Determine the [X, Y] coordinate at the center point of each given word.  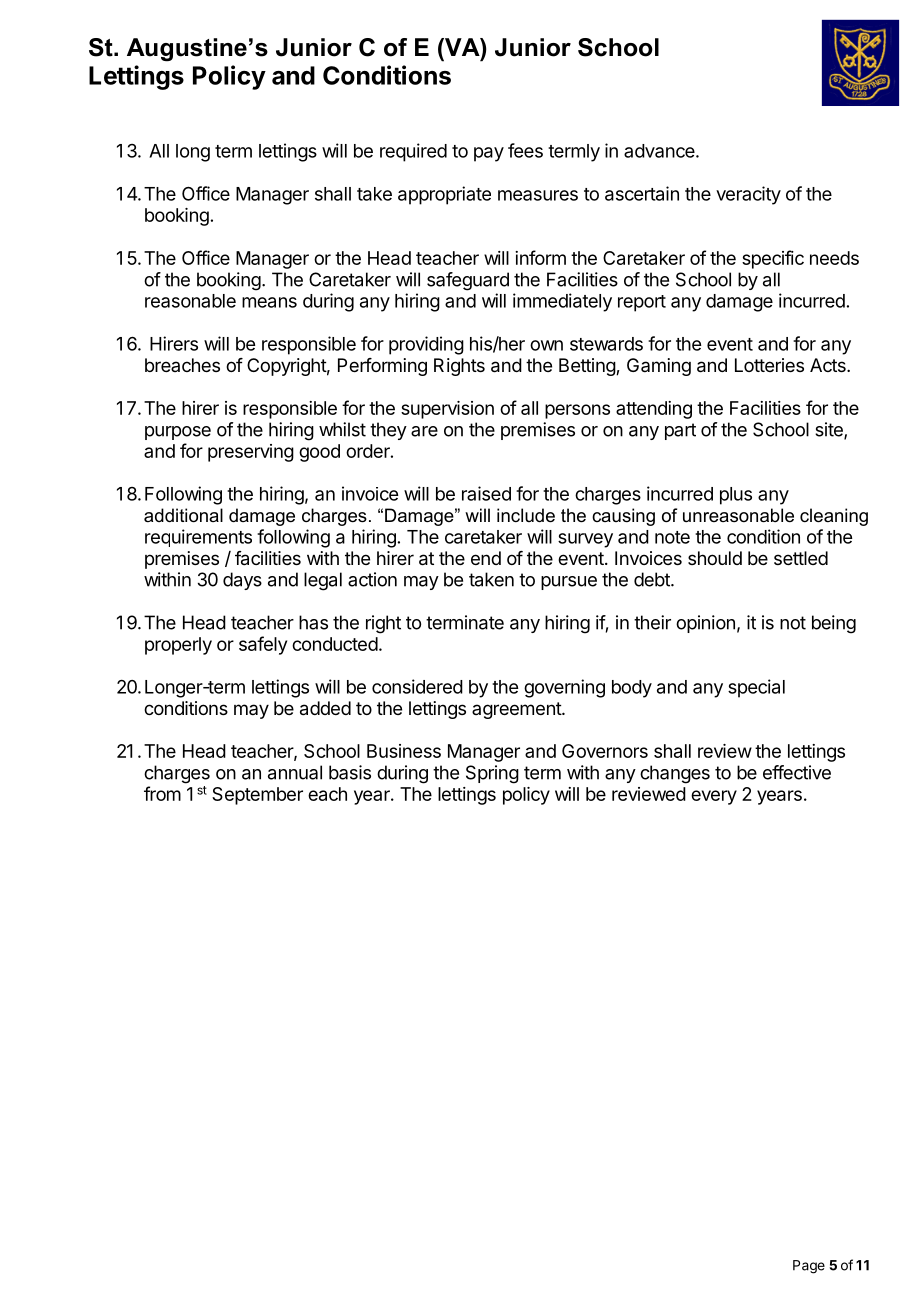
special [756, 688]
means [269, 302]
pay [489, 154]
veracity [748, 195]
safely [263, 645]
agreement [517, 710]
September [257, 796]
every [714, 797]
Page [809, 1267]
